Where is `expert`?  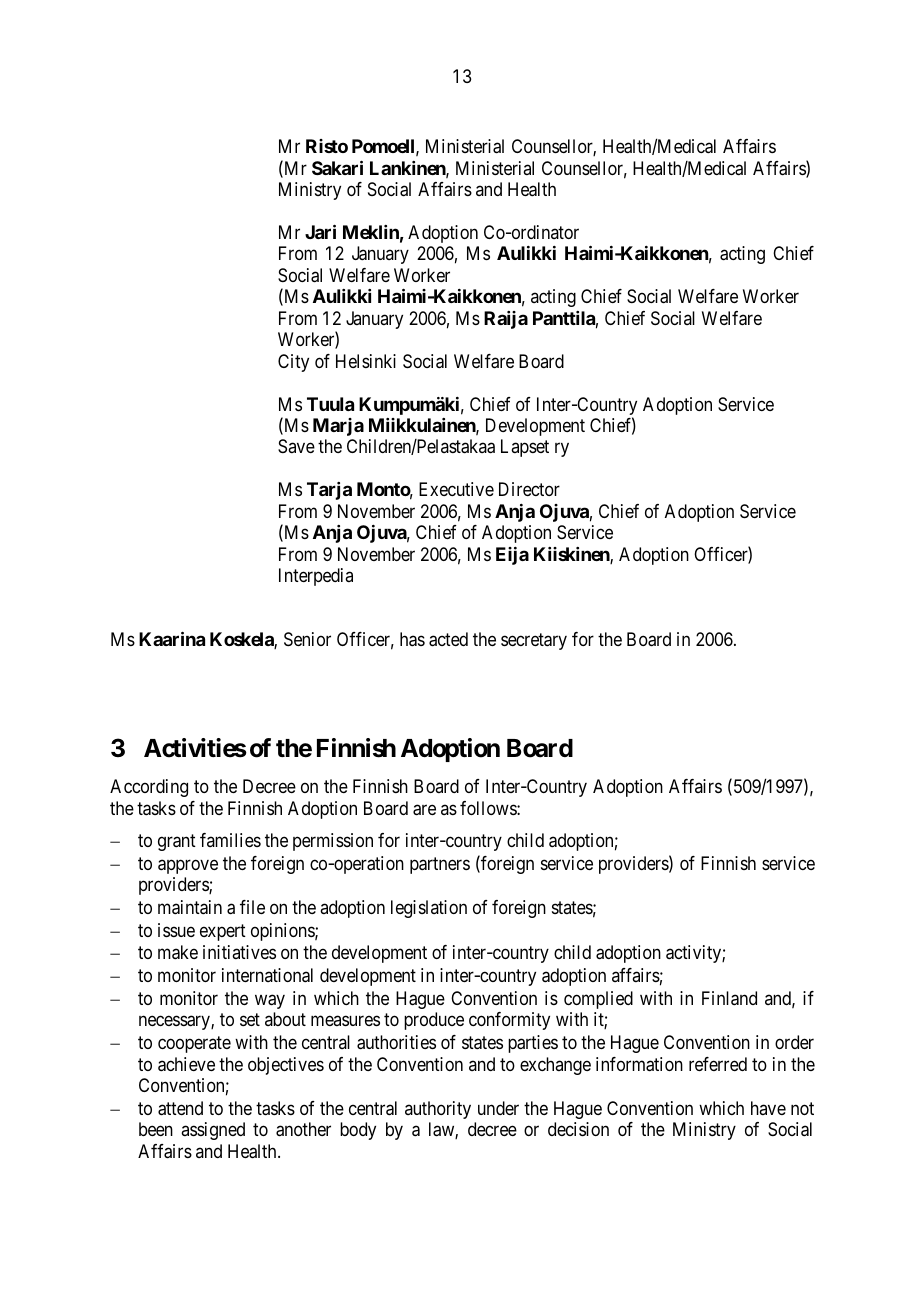 expert is located at coordinates (223, 932).
